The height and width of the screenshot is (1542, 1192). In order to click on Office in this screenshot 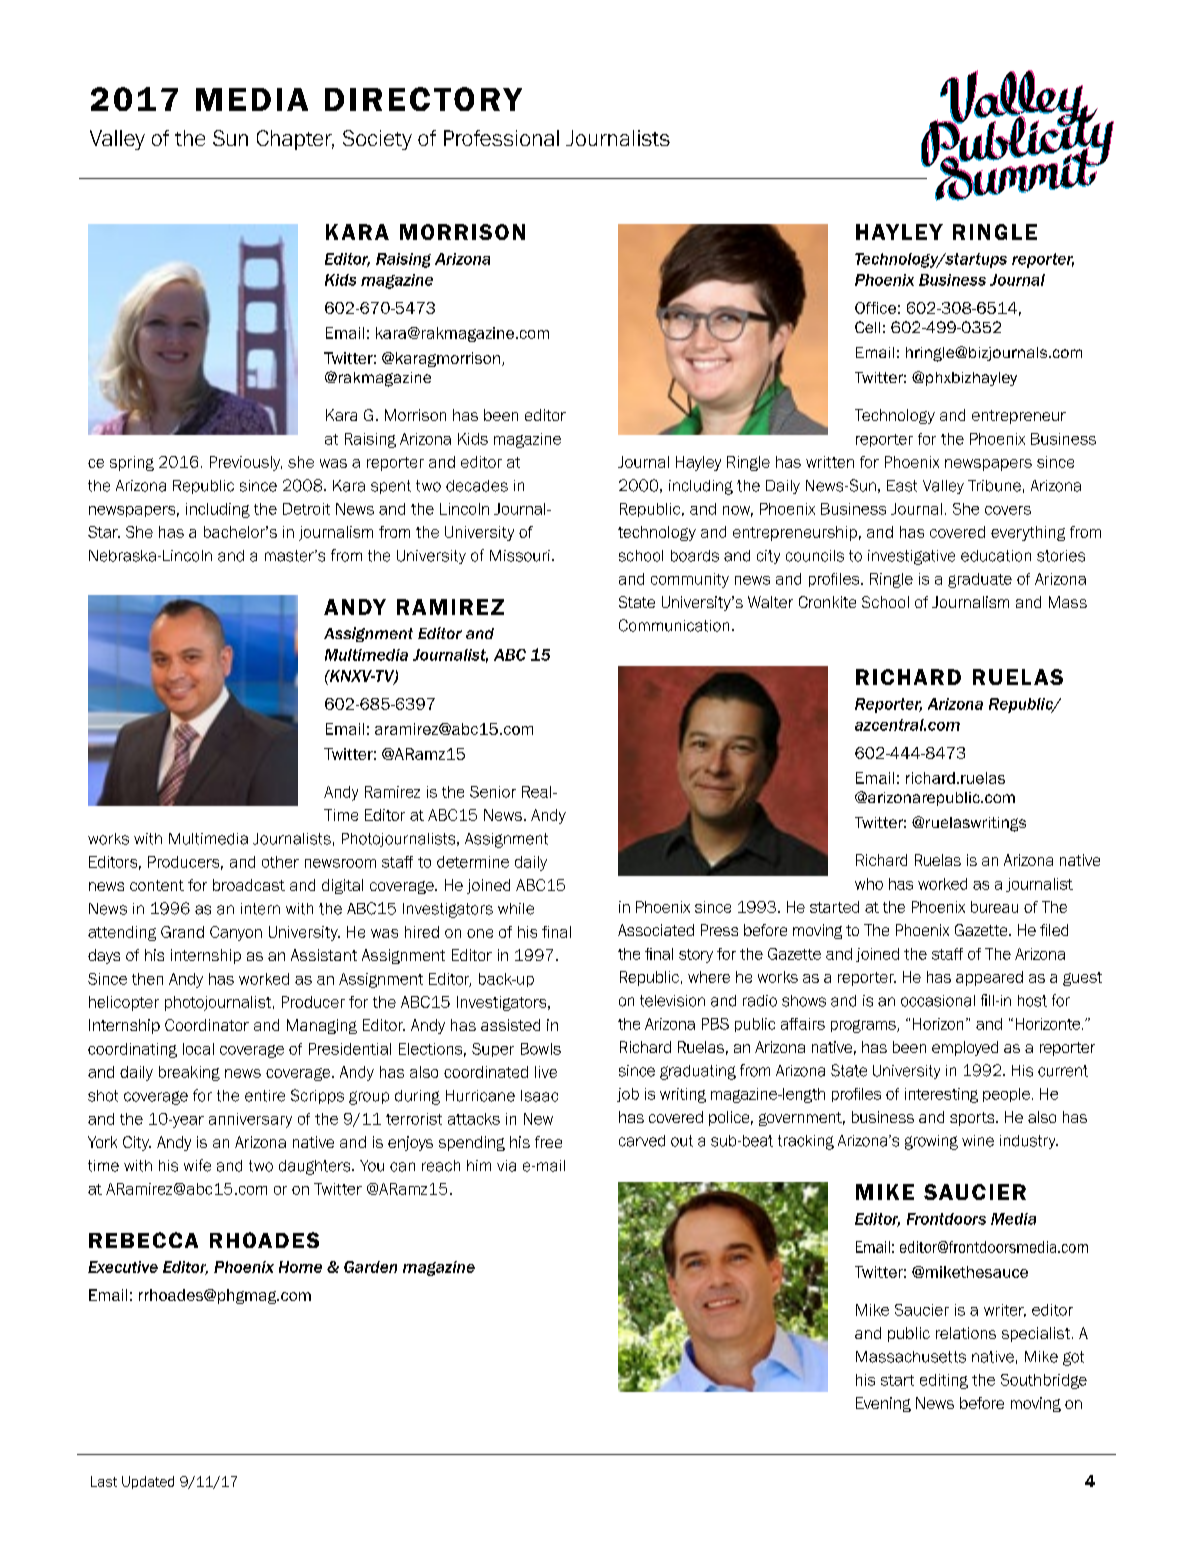, I will do `click(875, 308)`.
